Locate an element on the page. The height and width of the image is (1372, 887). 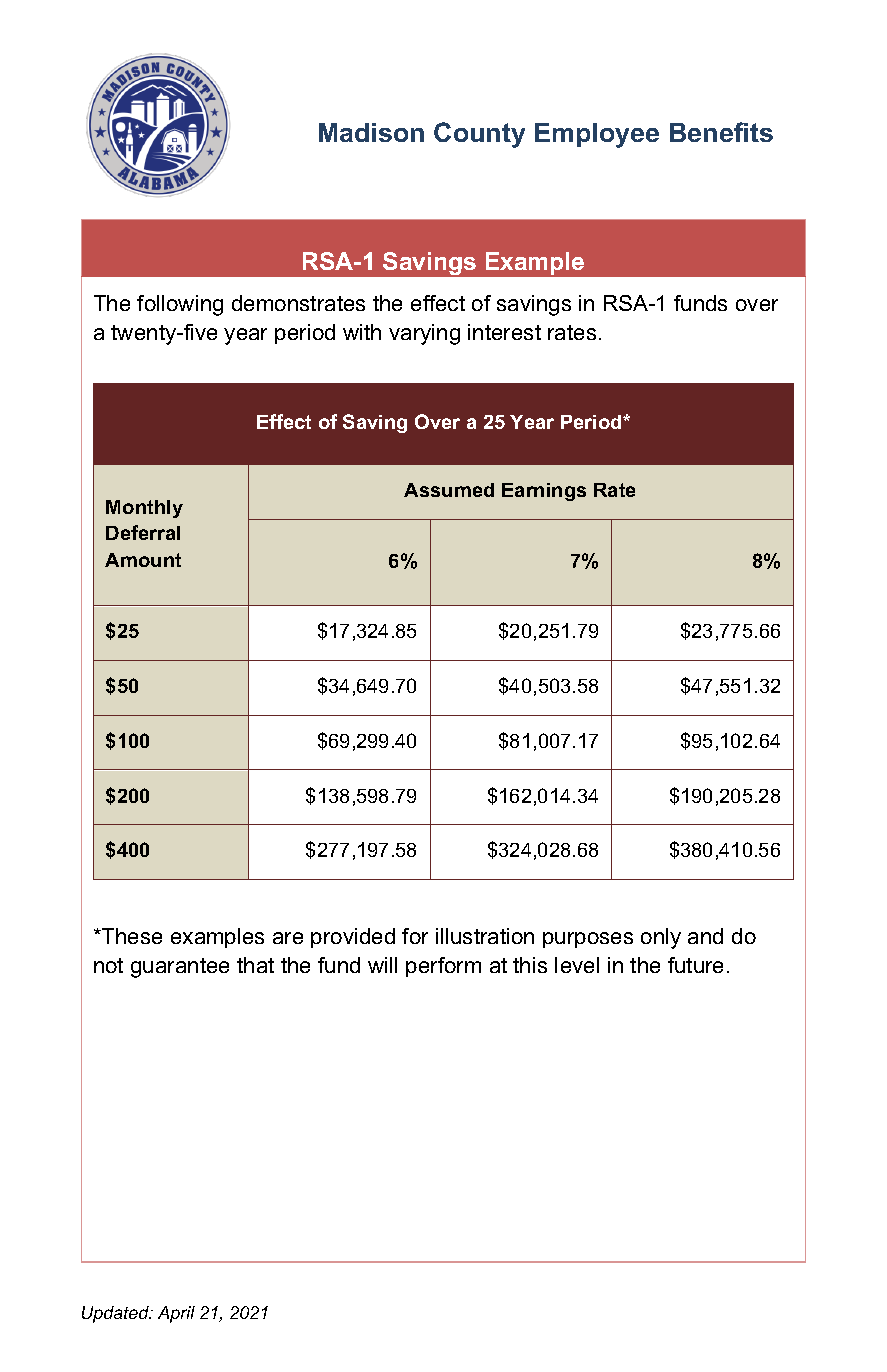
future is located at coordinates (695, 965).
